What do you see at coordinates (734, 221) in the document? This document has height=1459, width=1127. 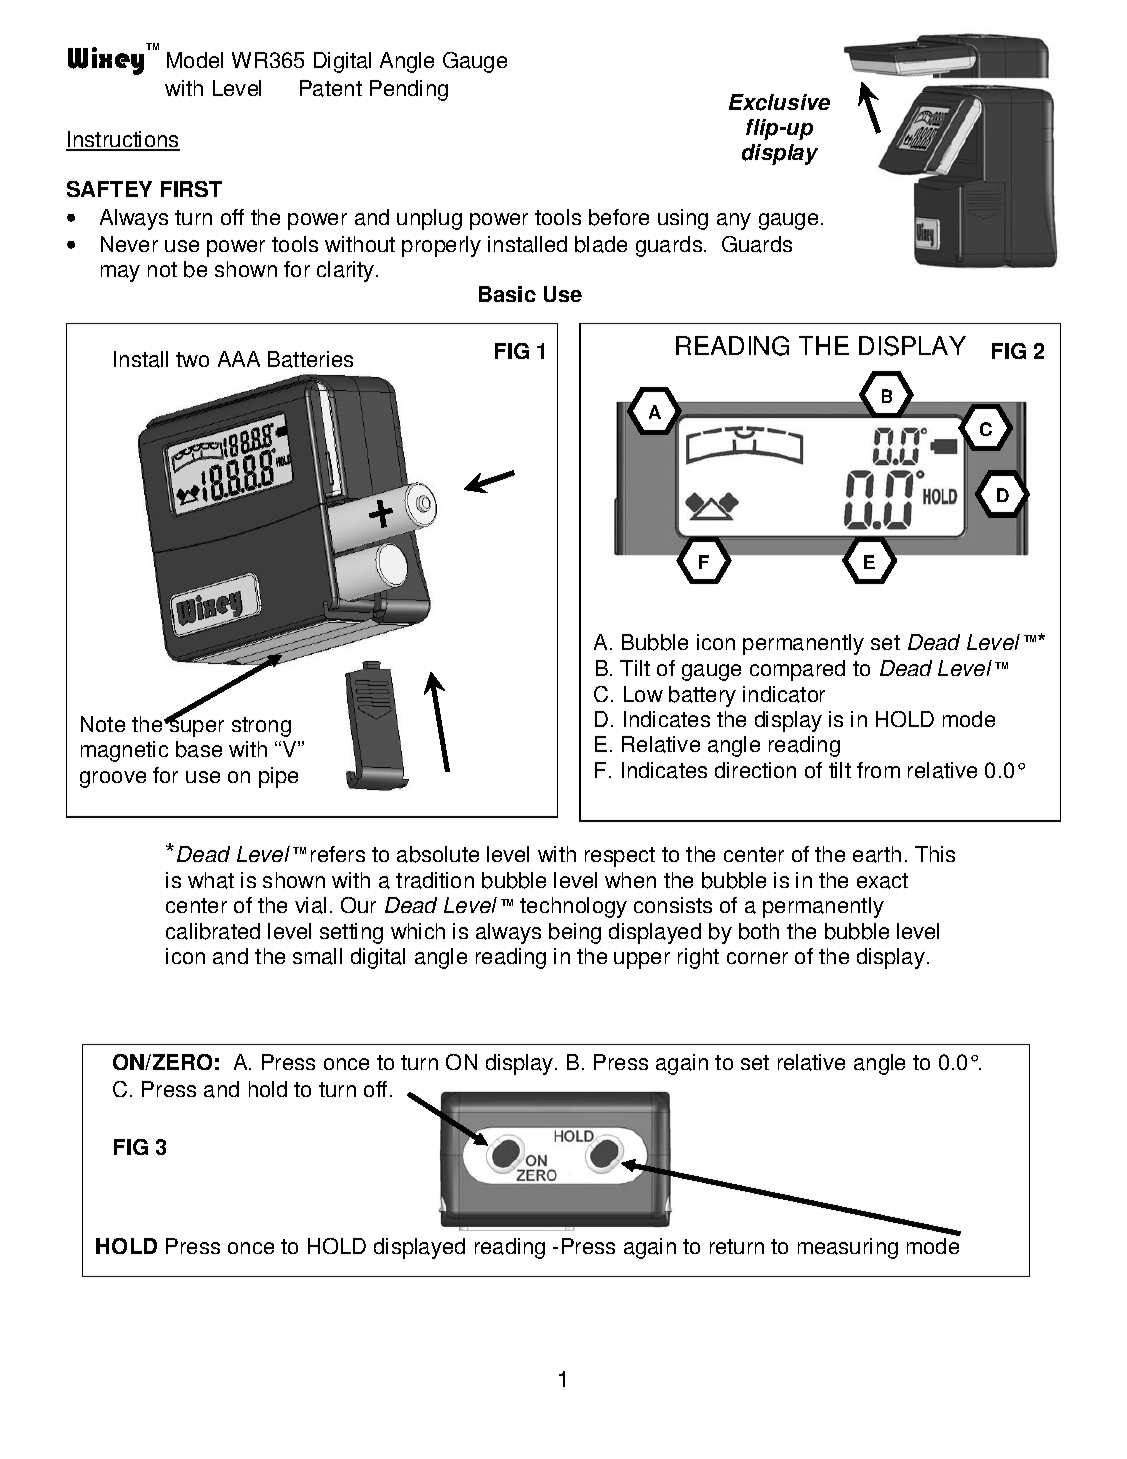 I see `any` at bounding box center [734, 221].
